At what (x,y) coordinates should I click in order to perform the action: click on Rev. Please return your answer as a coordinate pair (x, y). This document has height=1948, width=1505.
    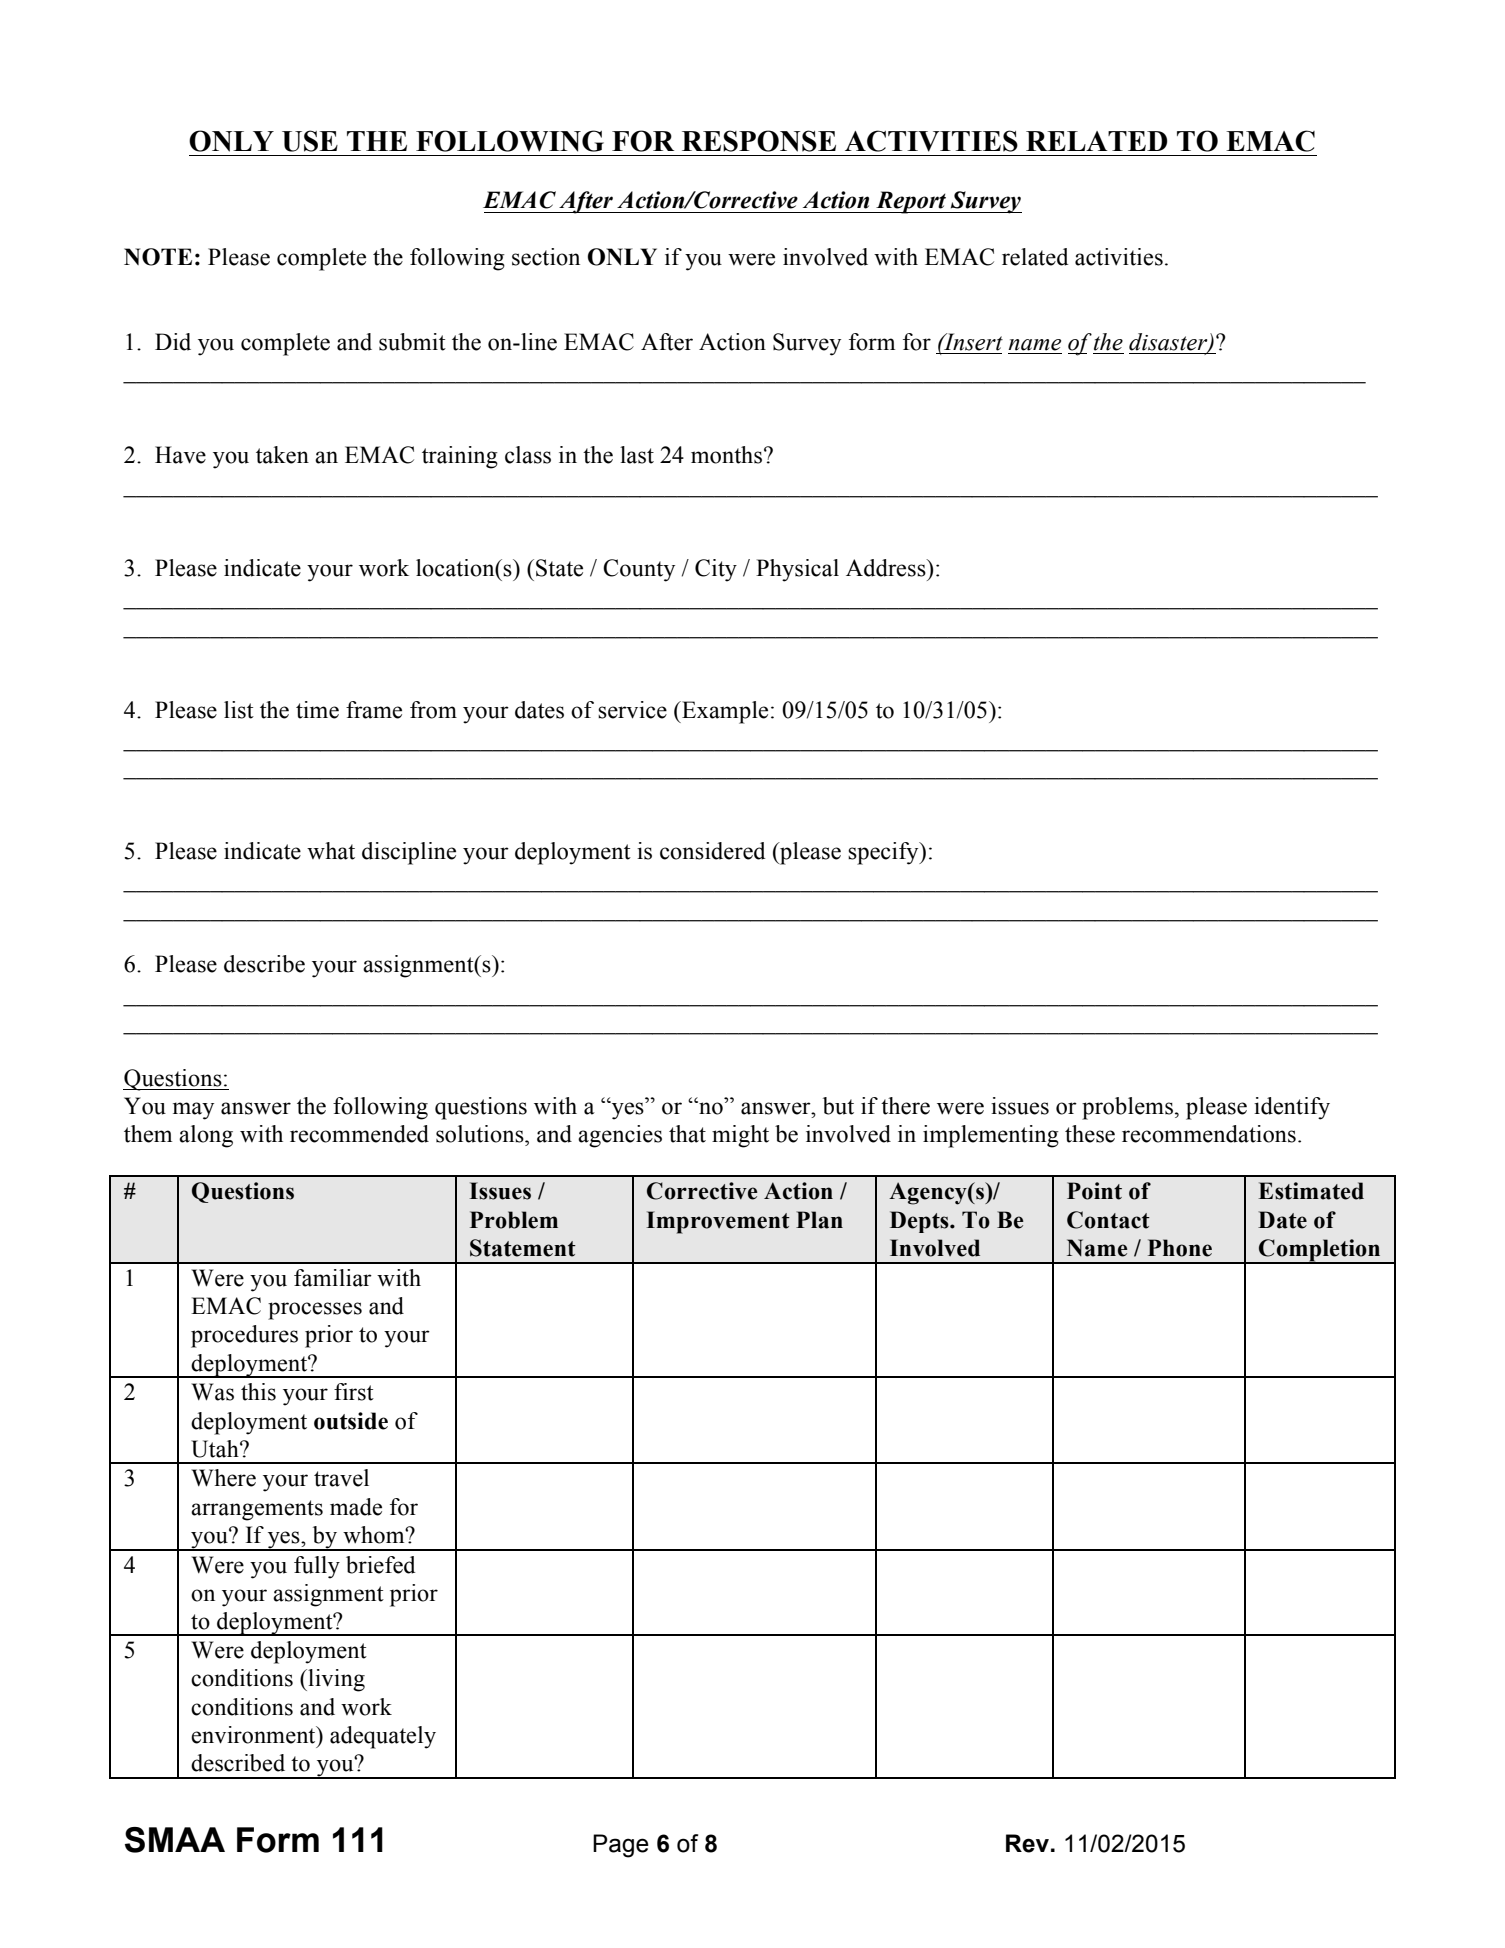
    Looking at the image, I should click on (1027, 1843).
